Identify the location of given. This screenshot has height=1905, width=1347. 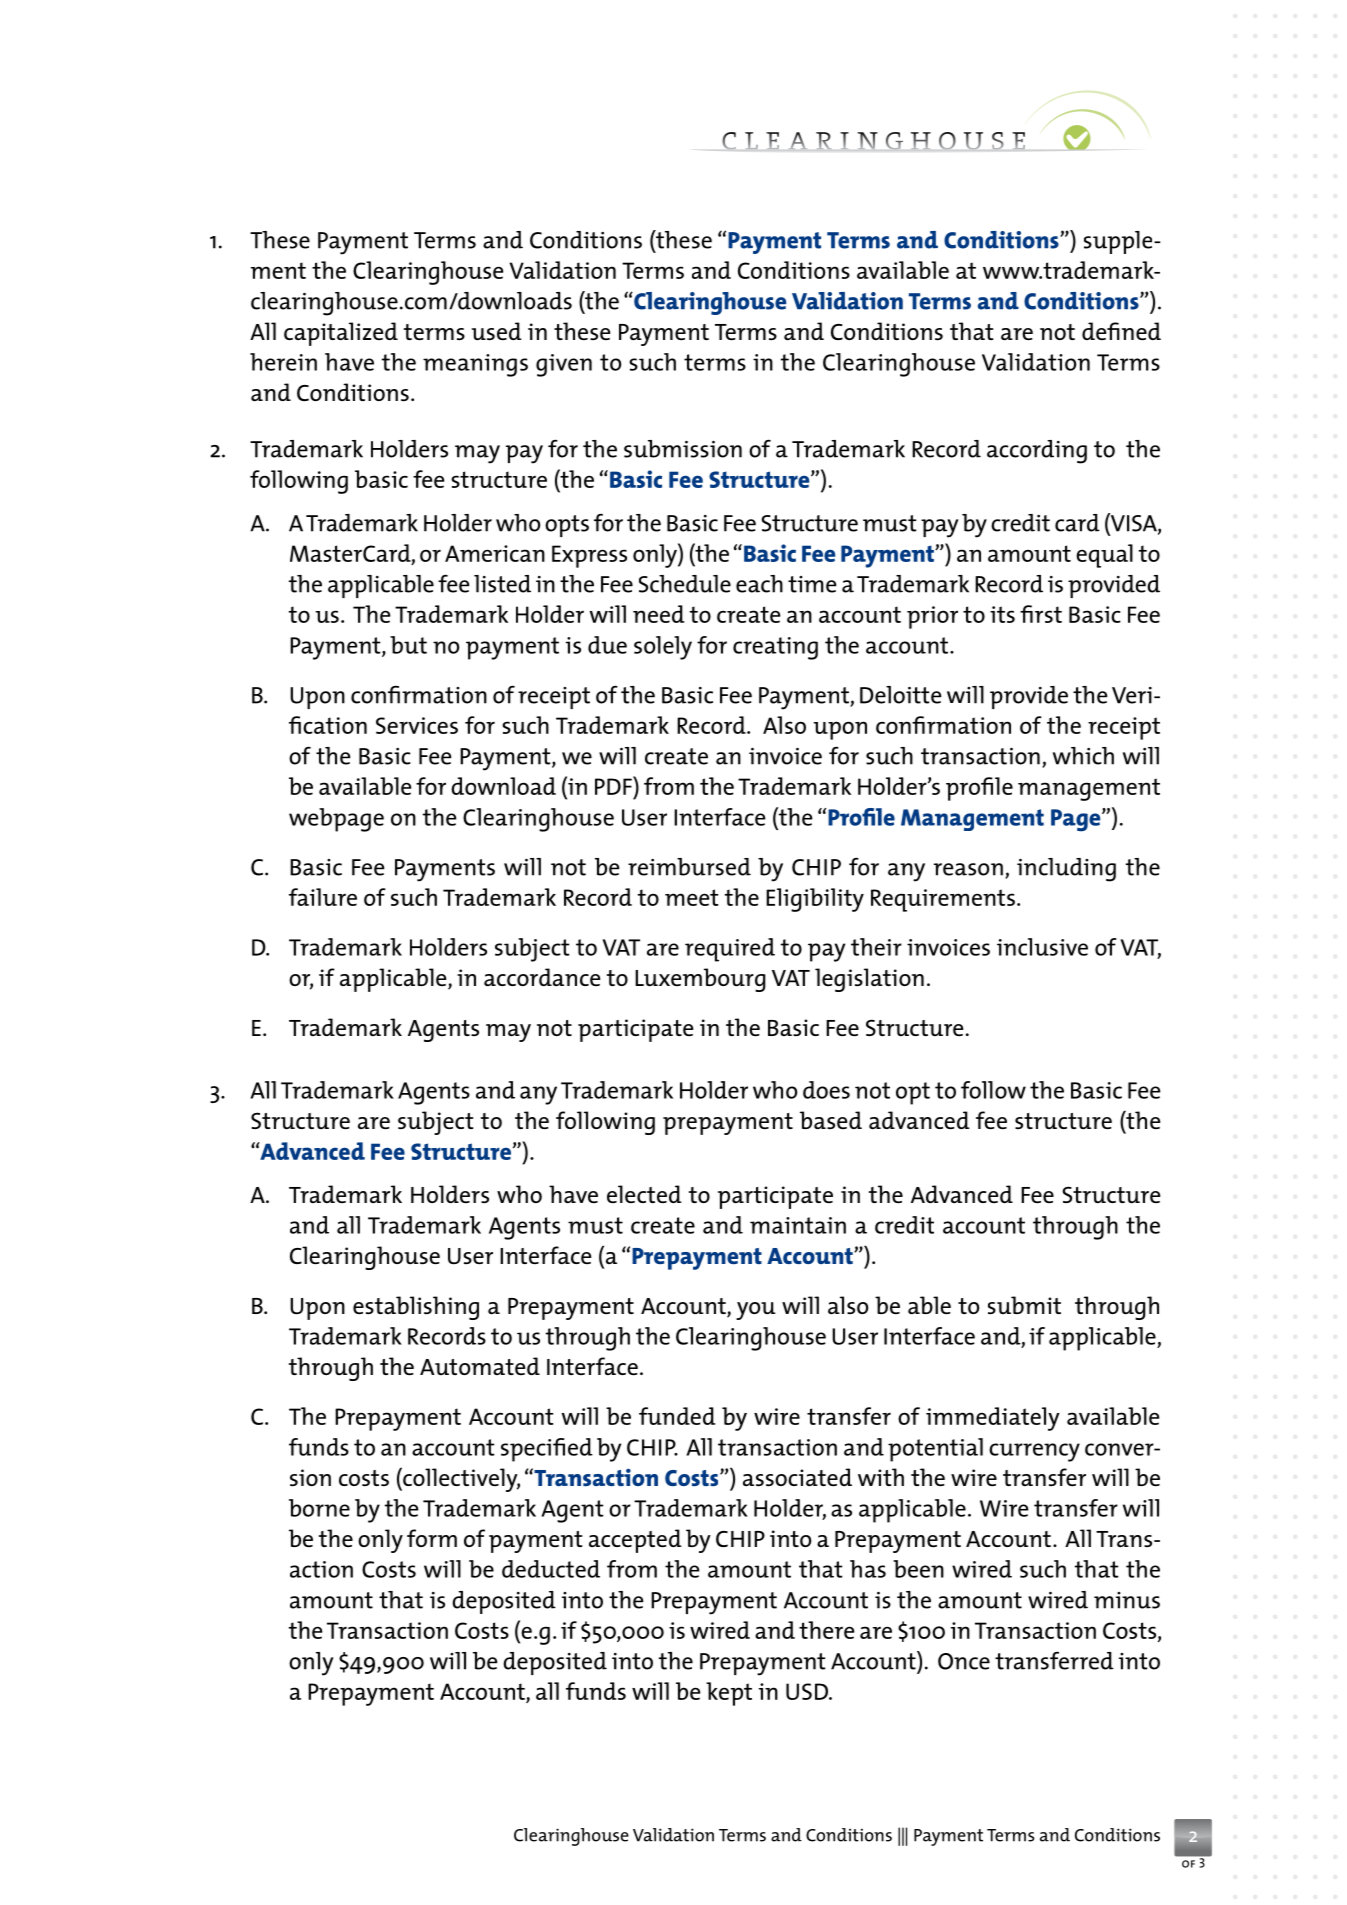
(564, 365).
